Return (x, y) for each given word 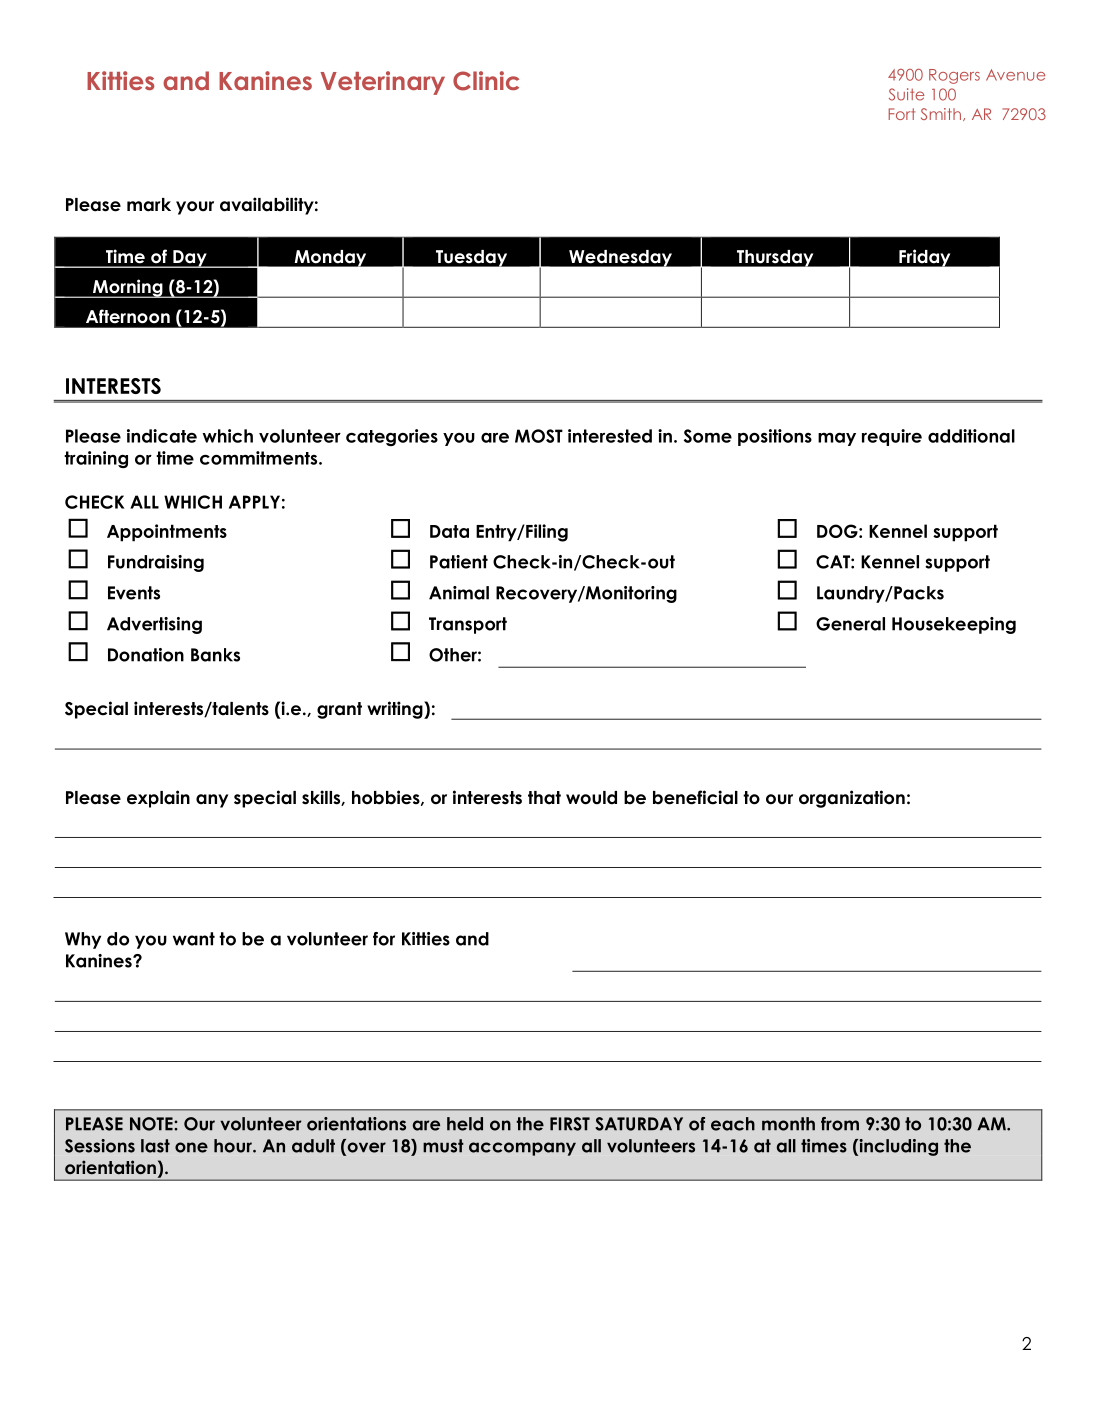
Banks (215, 655)
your (195, 208)
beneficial (695, 797)
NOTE (152, 1124)
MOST (539, 436)
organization (852, 799)
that (544, 798)
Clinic (486, 81)
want (194, 939)
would (591, 798)
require (892, 437)
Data (449, 531)
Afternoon (128, 316)
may (837, 439)
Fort (902, 114)
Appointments (167, 533)
